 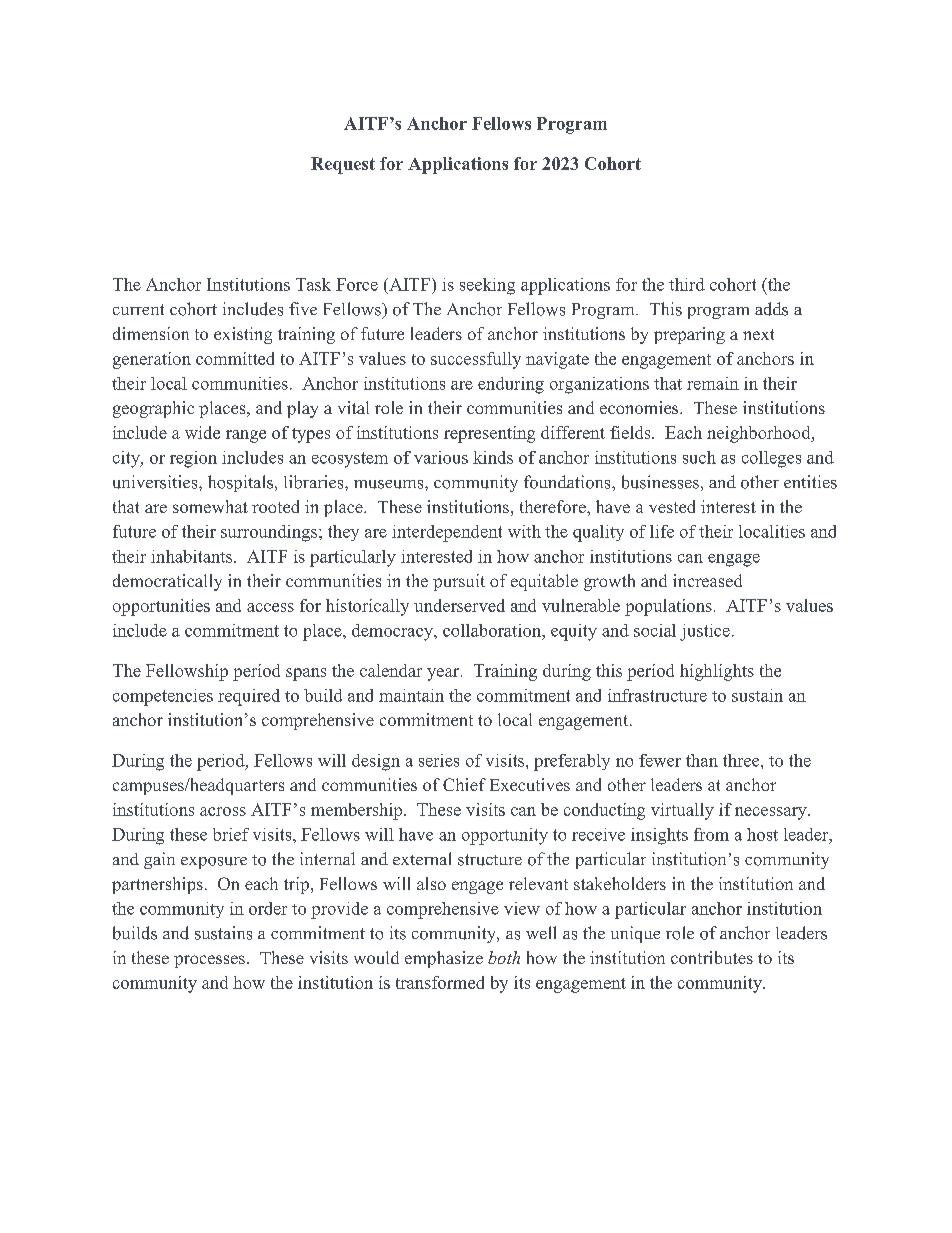 What do you see at coordinates (487, 286) in the image?
I see `seeking` at bounding box center [487, 286].
